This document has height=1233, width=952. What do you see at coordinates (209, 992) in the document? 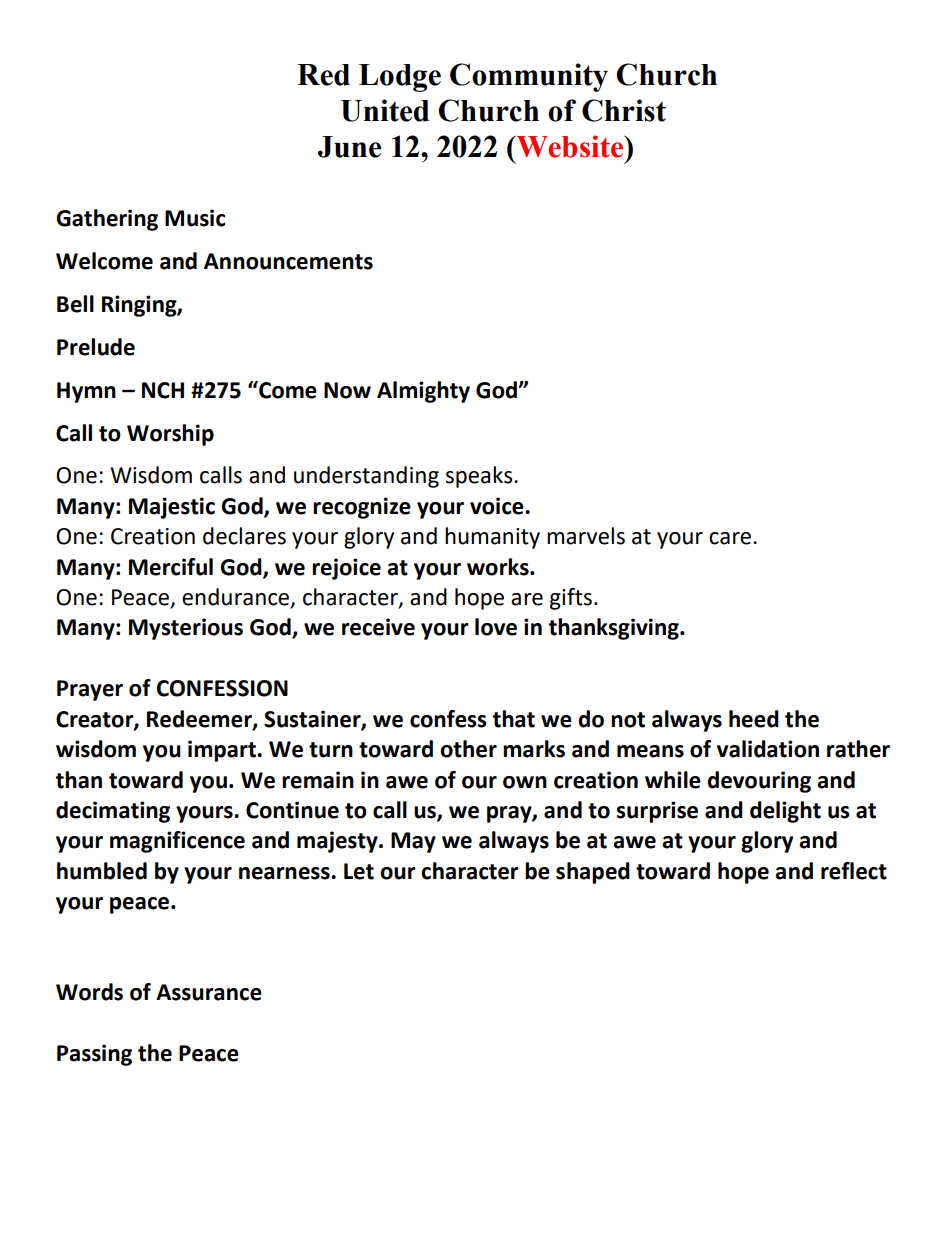
I see `Assurance` at bounding box center [209, 992].
